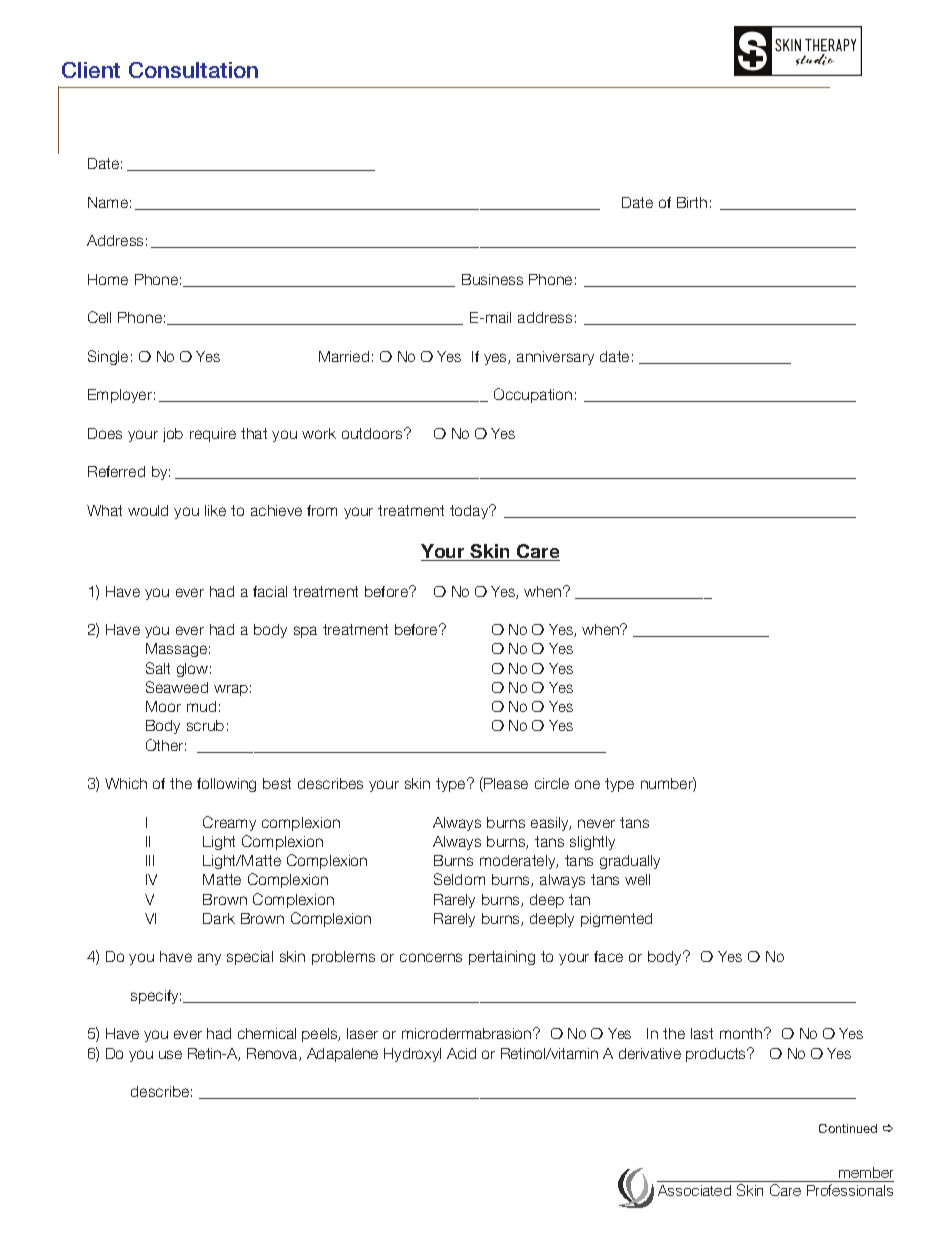 This screenshot has width=952, height=1256. Describe the element at coordinates (193, 70) in the screenshot. I see `Consultation` at that location.
